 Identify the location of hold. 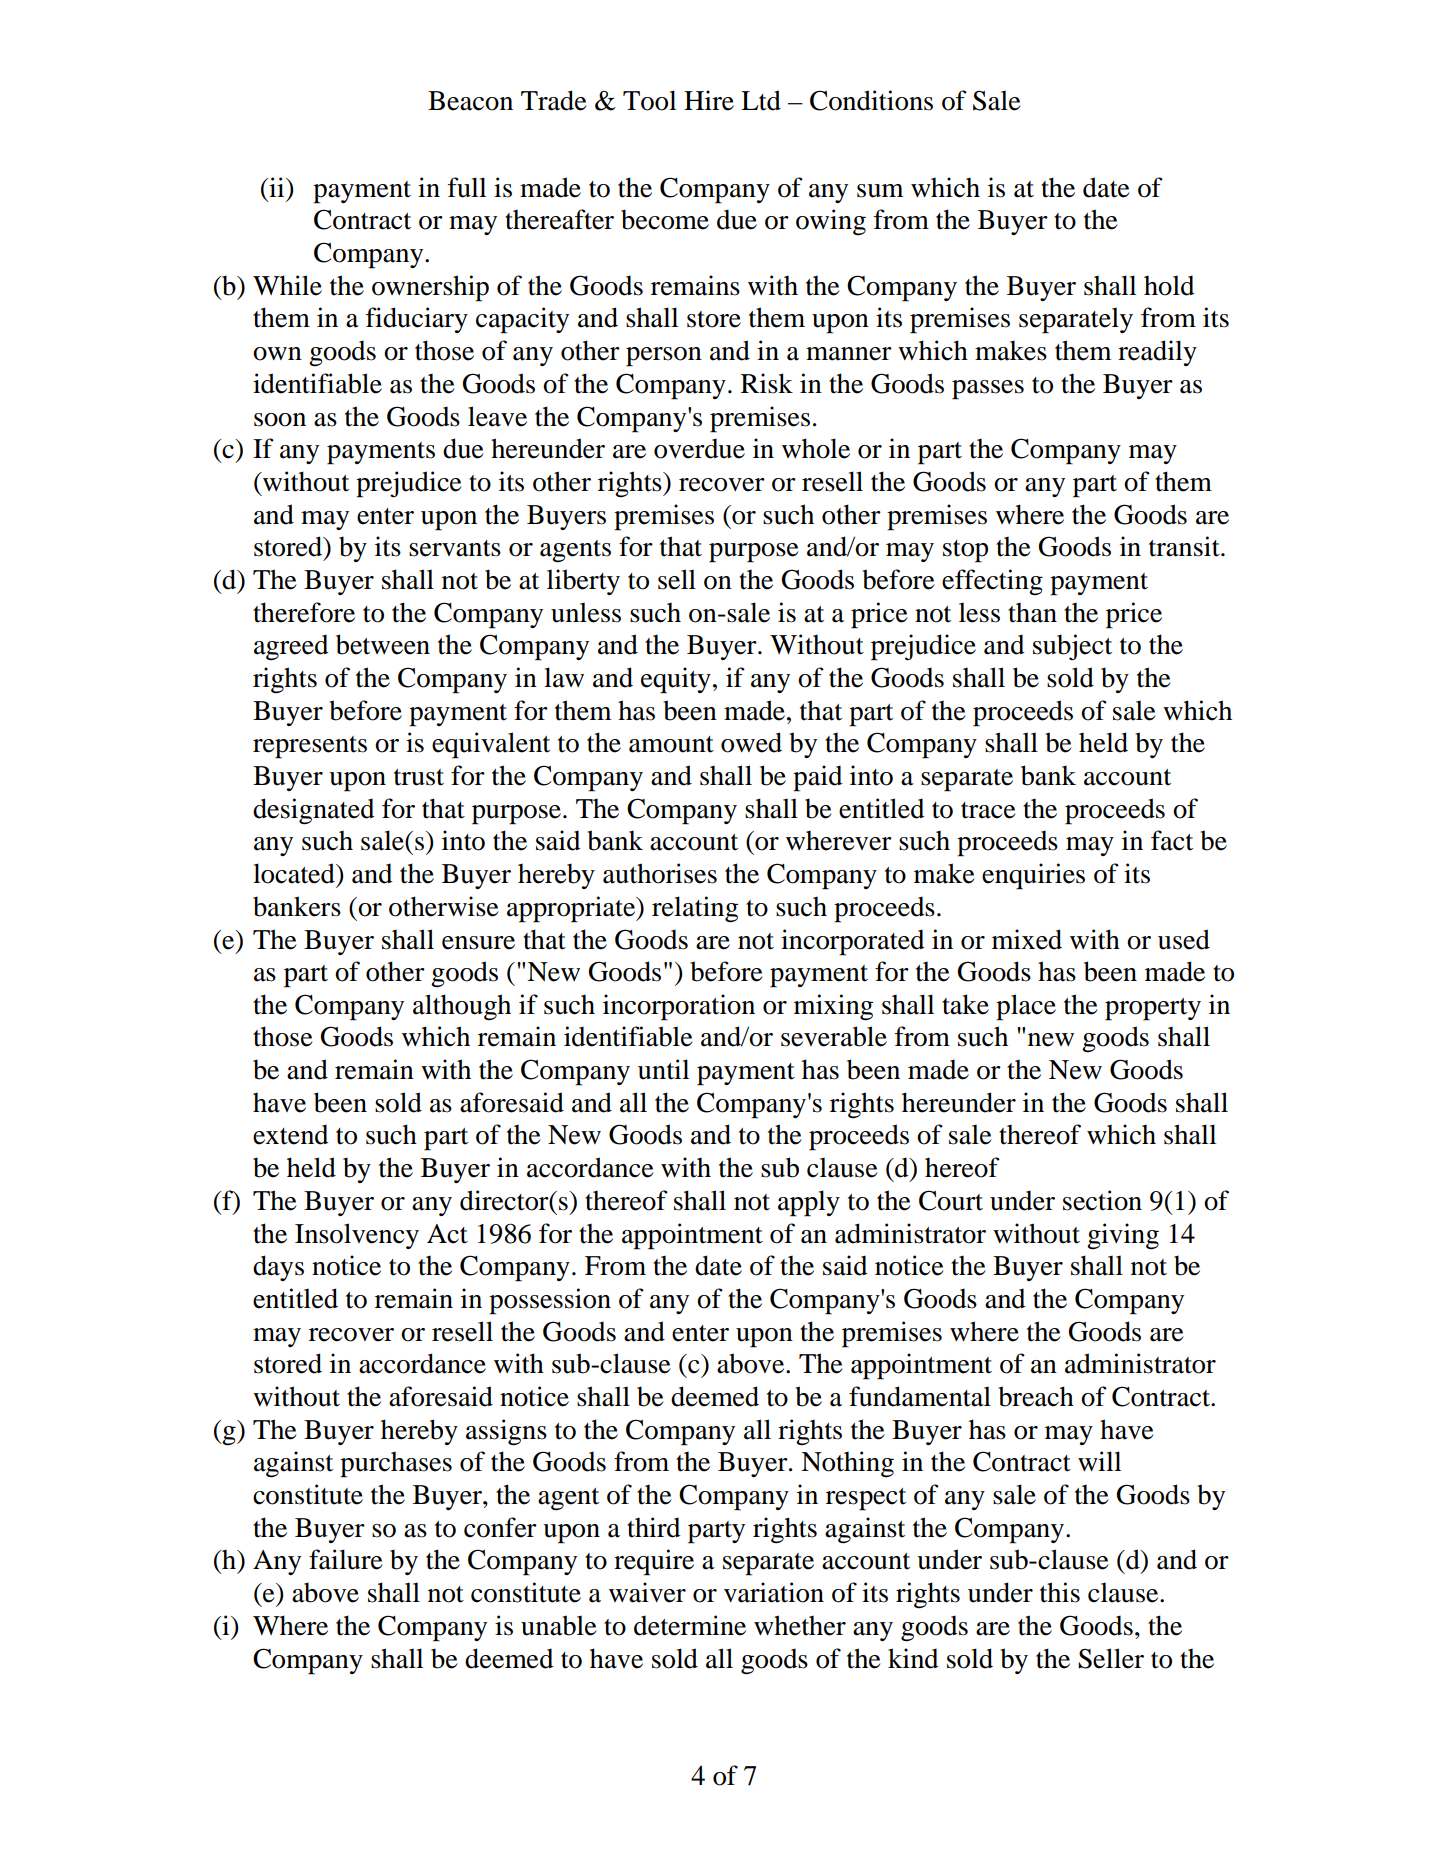
(1169, 285).
